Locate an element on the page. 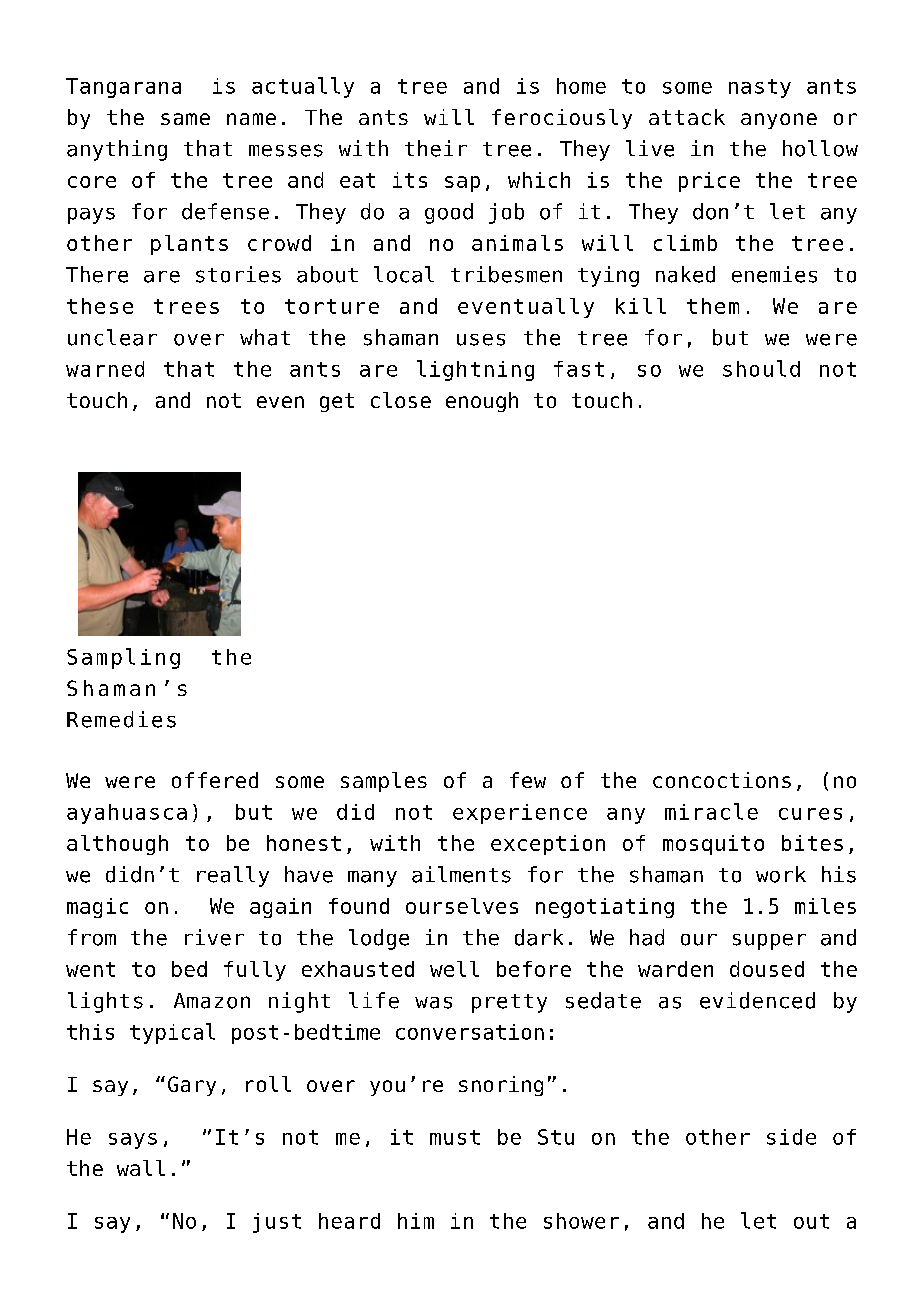 This page has height=1308, width=924. concoctions is located at coordinates (722, 780).
